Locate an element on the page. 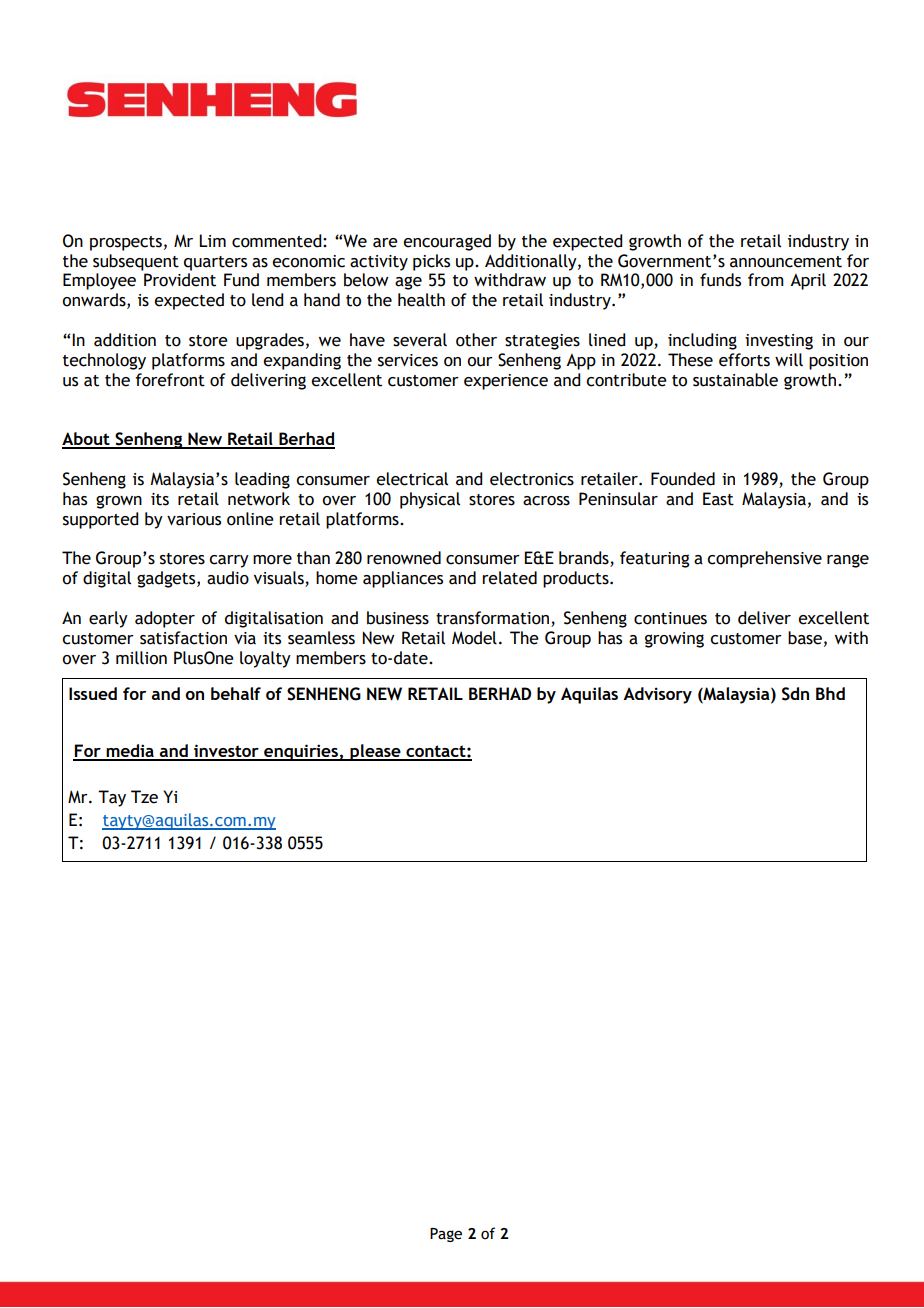 Image resolution: width=924 pixels, height=1308 pixels. media is located at coordinates (130, 752).
